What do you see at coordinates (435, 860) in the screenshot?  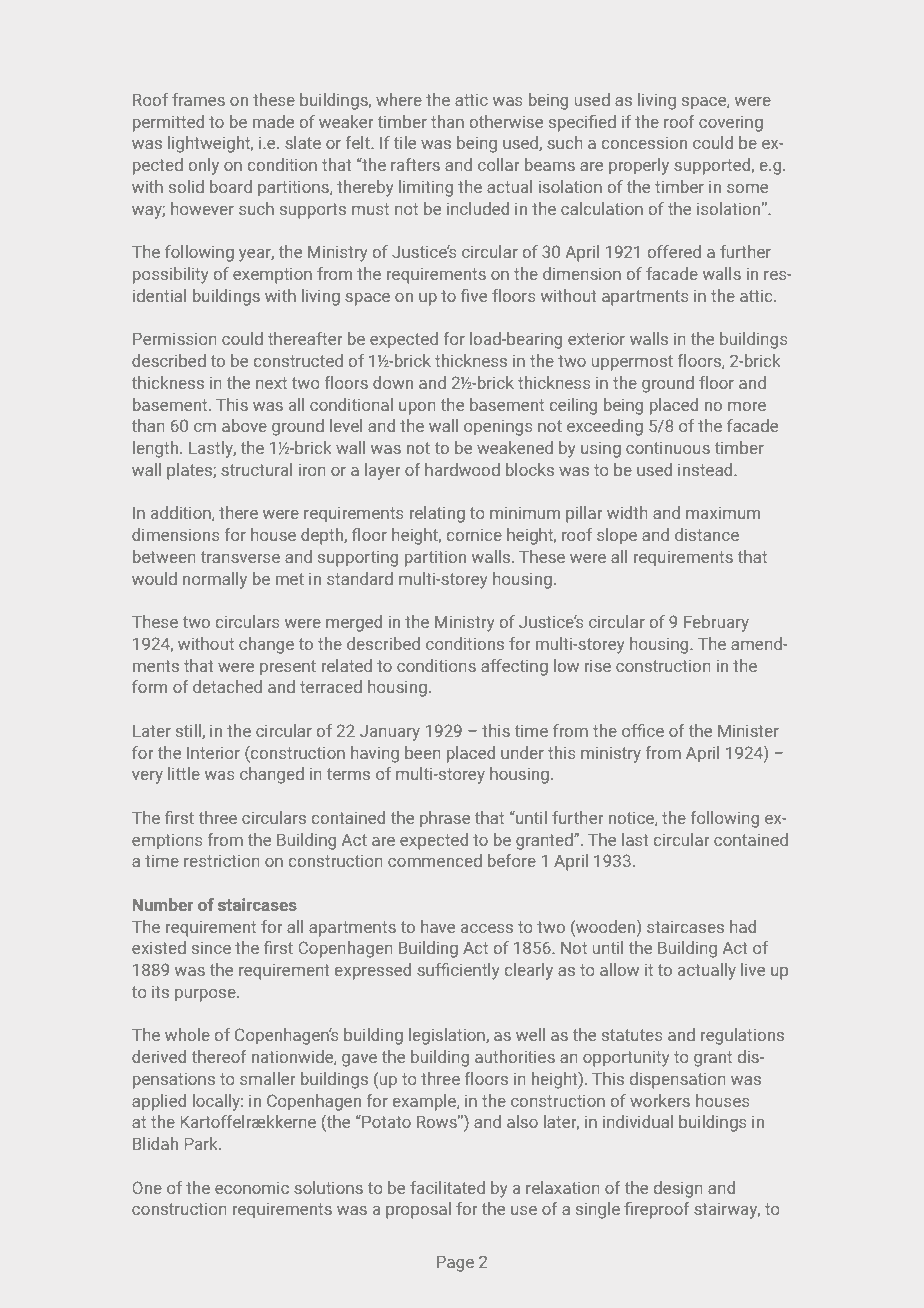 I see `commenced` at bounding box center [435, 860].
